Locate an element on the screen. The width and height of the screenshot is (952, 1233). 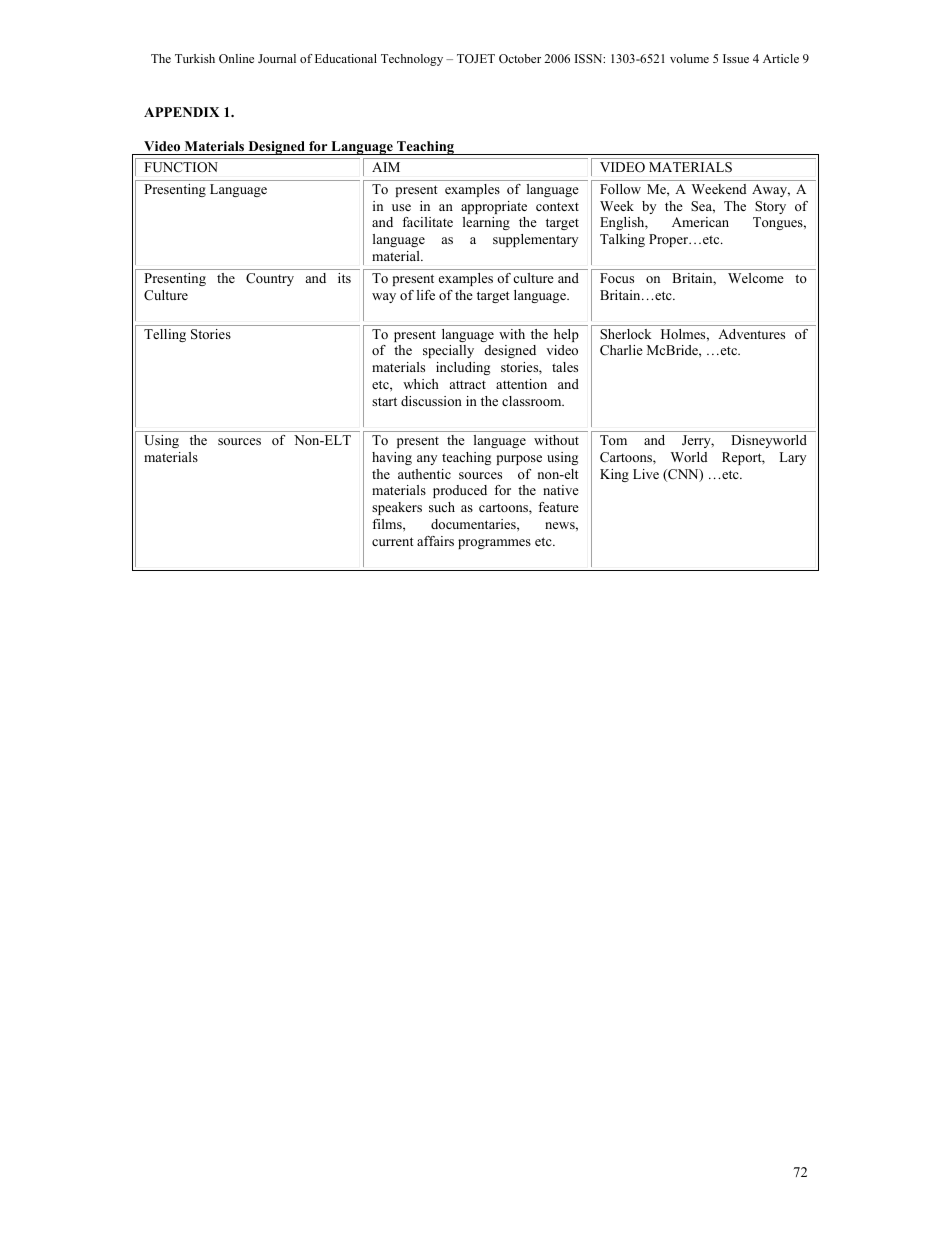
life is located at coordinates (426, 295).
